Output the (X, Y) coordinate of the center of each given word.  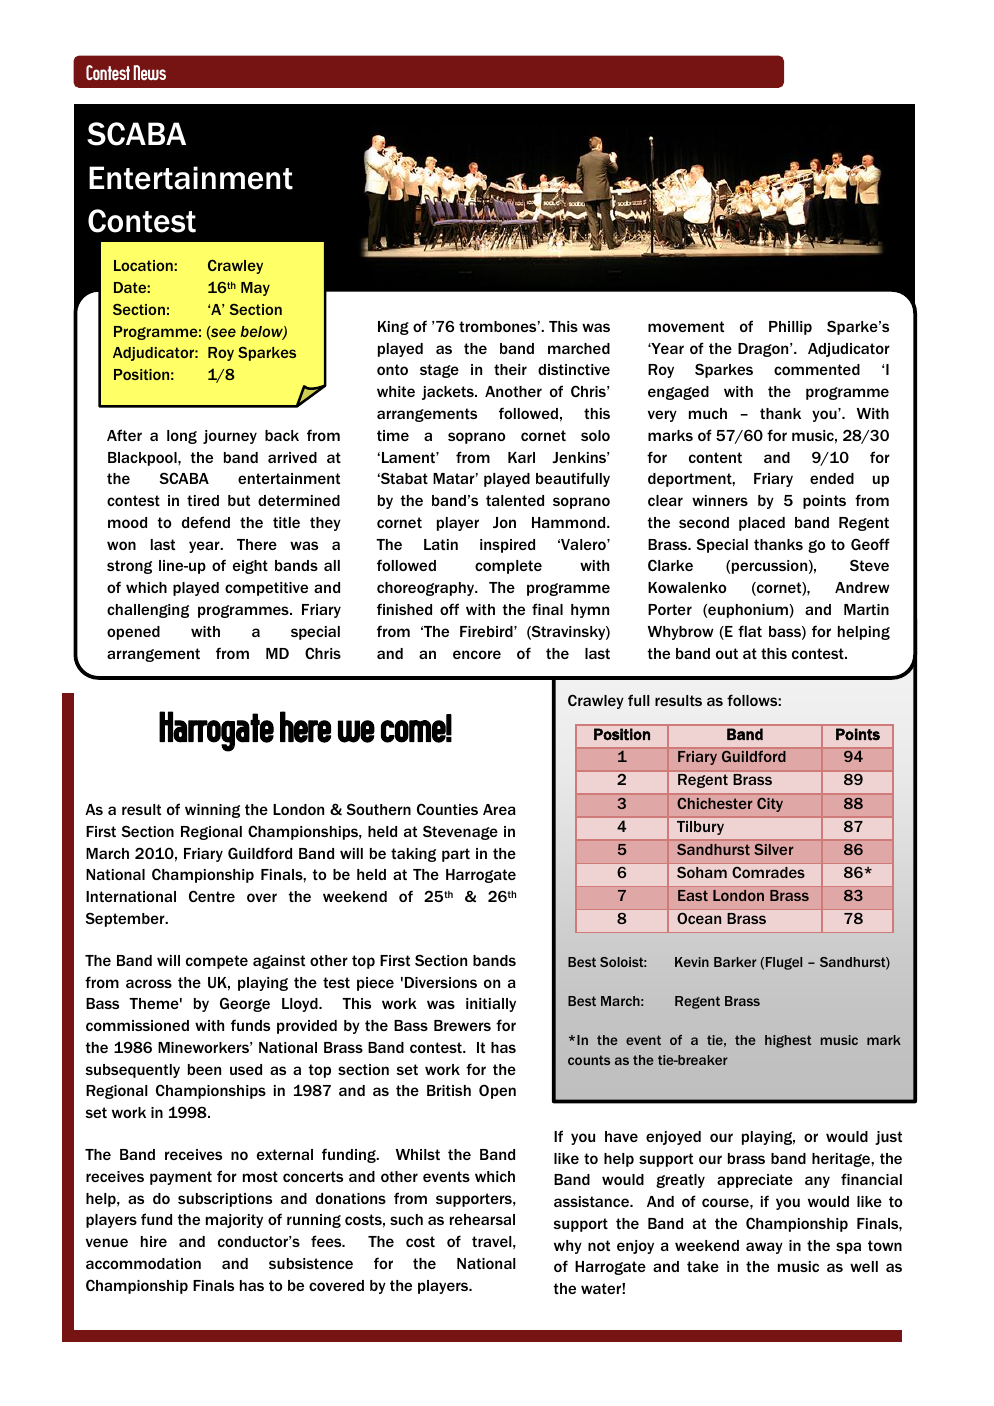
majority (234, 1221)
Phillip (790, 328)
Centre (212, 896)
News (149, 72)
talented (515, 500)
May (255, 289)
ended (832, 478)
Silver (773, 849)
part (456, 855)
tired (203, 500)
